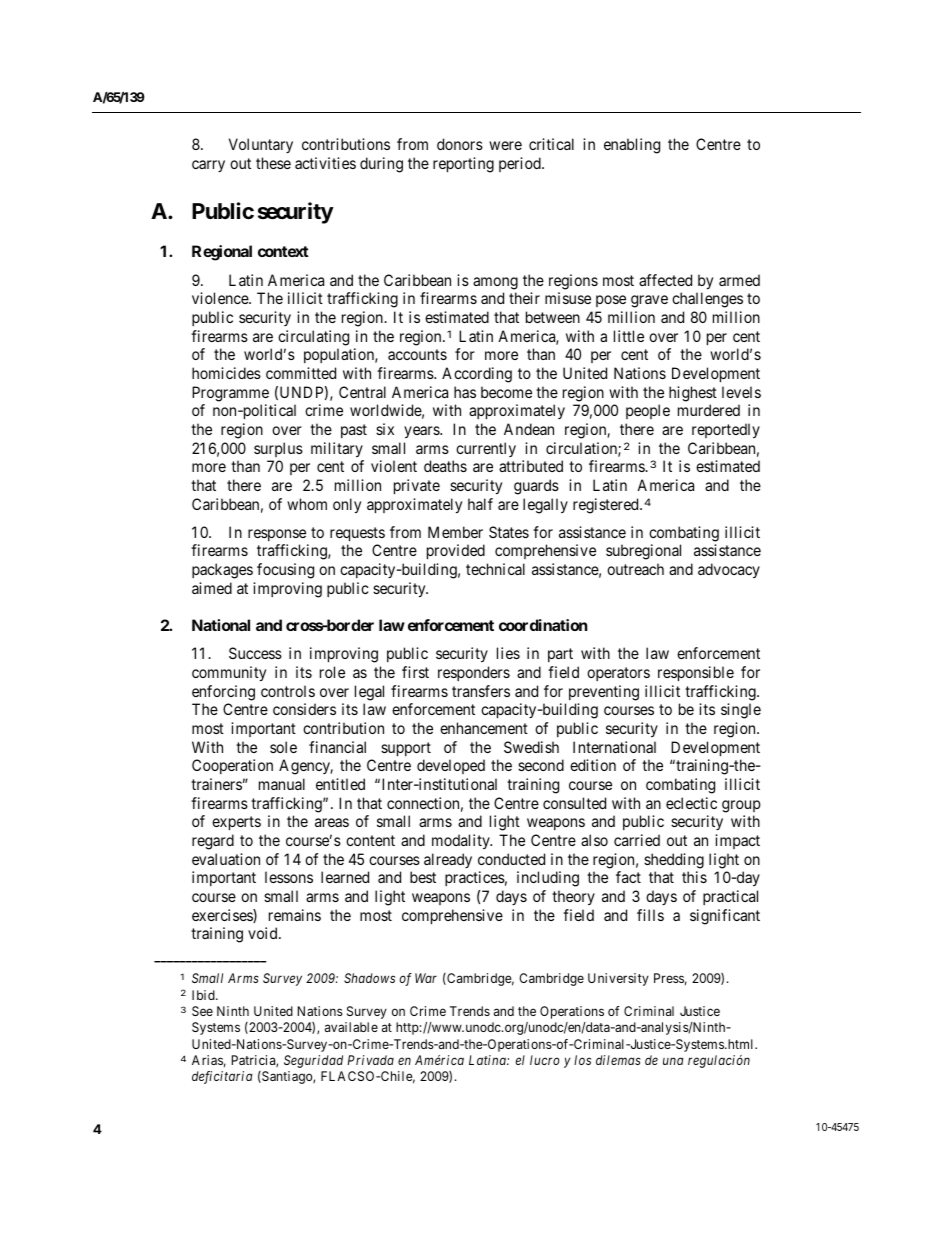 Image resolution: width=952 pixels, height=1233 pixels. What do you see at coordinates (285, 571) in the image?
I see `focusing` at bounding box center [285, 571].
